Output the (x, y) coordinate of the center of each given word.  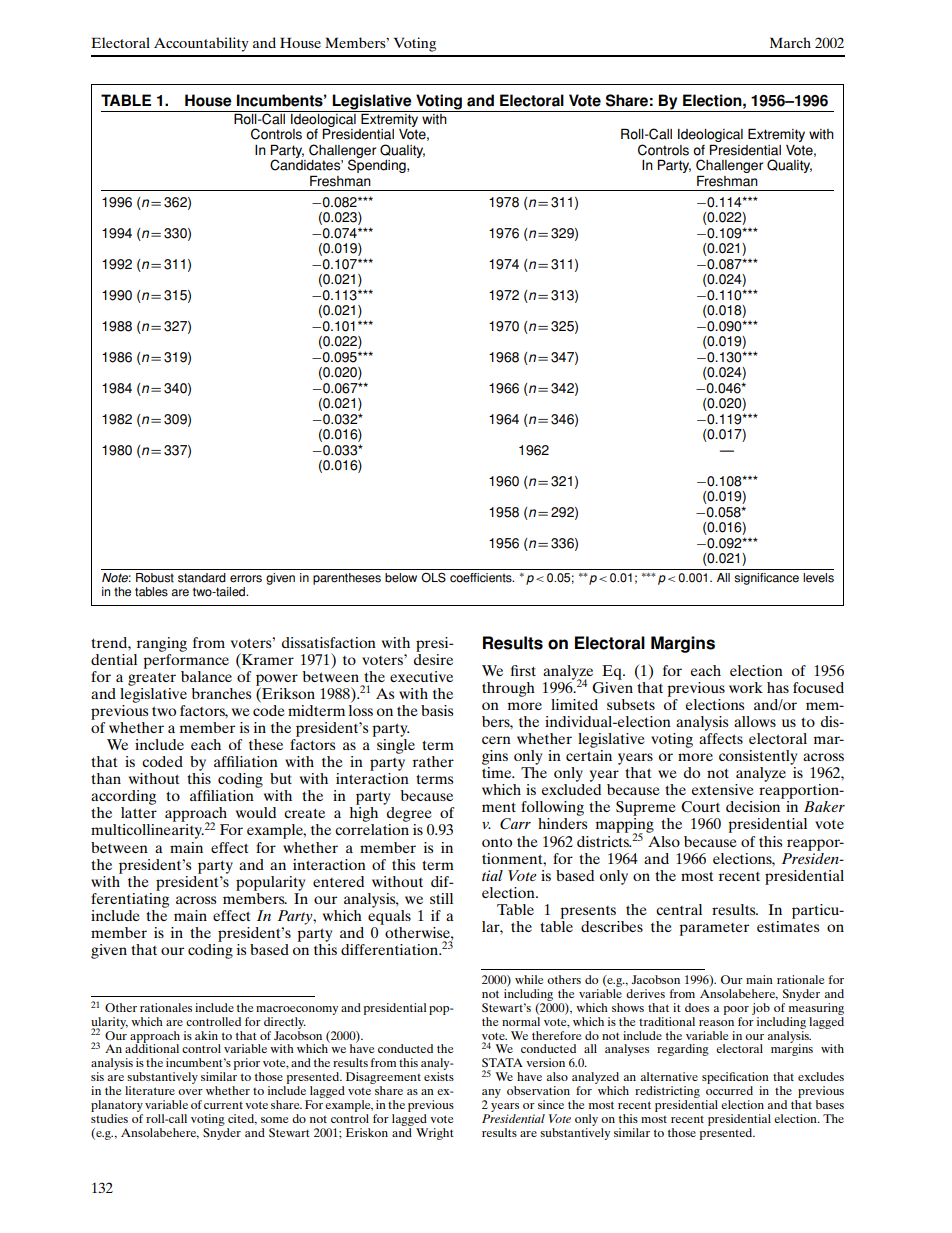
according (123, 797)
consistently (758, 757)
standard (202, 578)
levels (818, 578)
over (190, 1092)
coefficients (482, 578)
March (790, 42)
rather (433, 761)
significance (766, 579)
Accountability (201, 44)
